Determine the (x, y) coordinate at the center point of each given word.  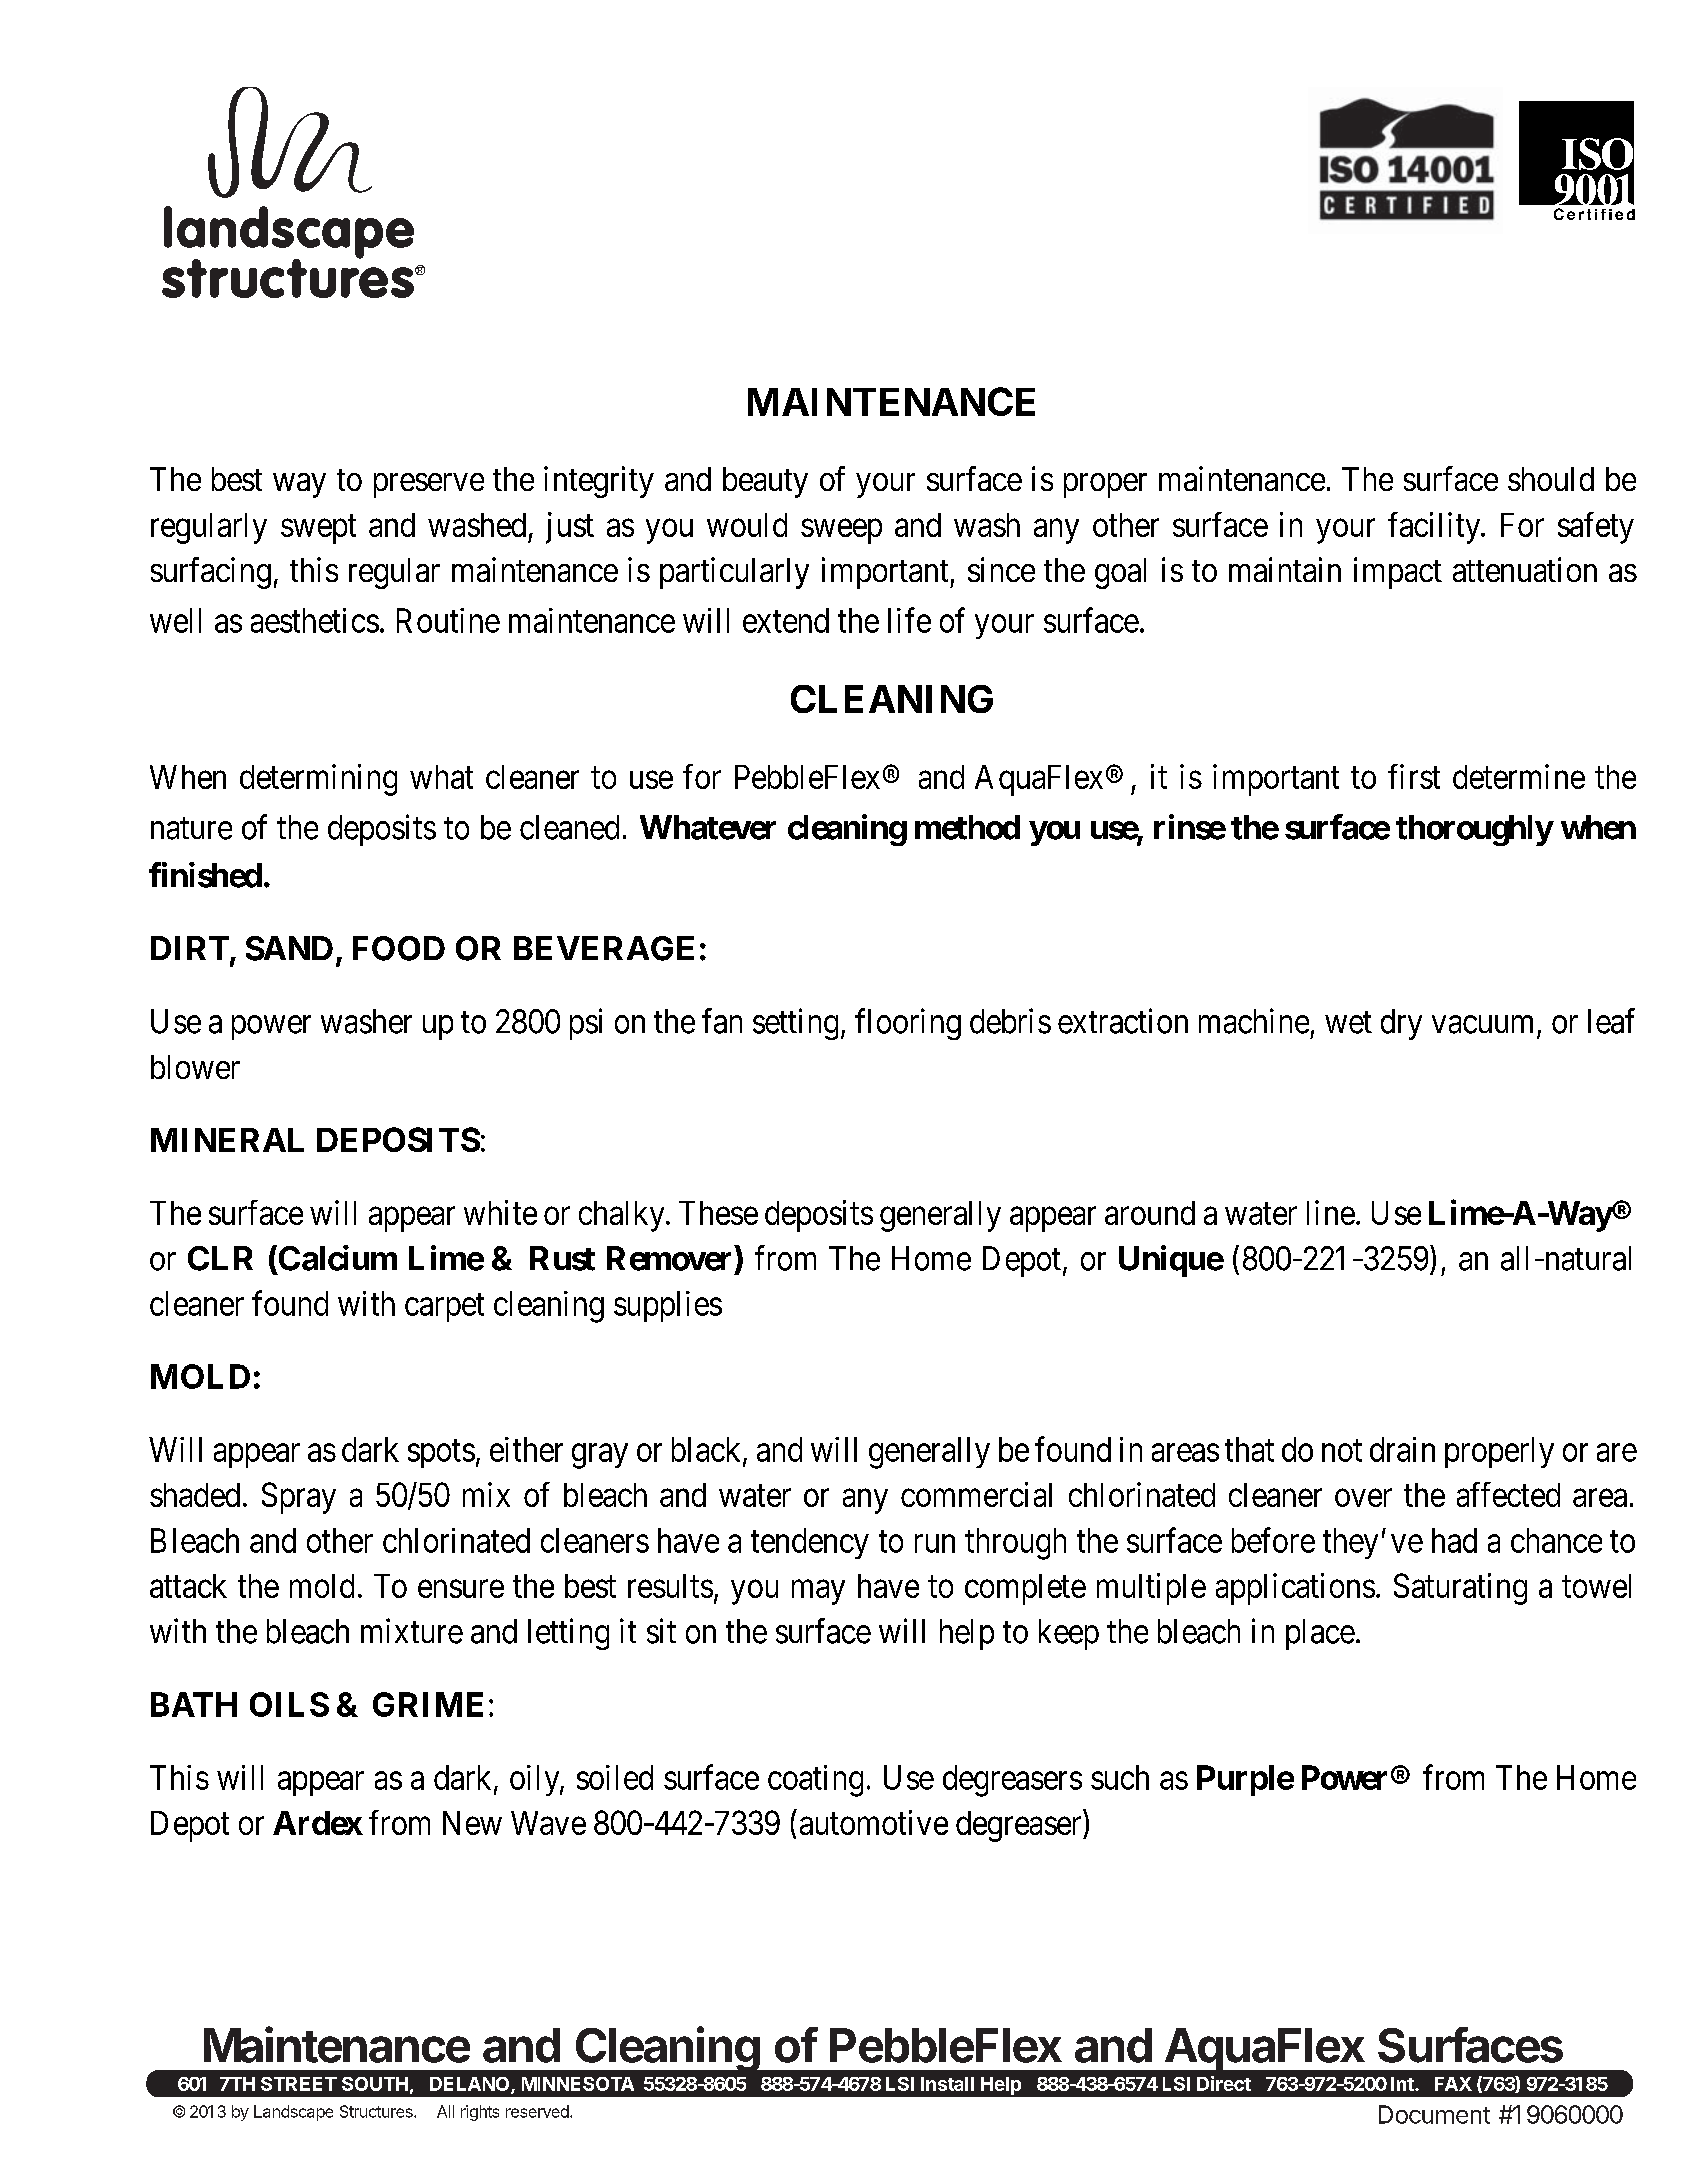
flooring (908, 1024)
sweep (841, 531)
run (935, 1544)
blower (195, 1067)
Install (947, 2084)
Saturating (1460, 1589)
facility (1435, 528)
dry (1401, 1024)
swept (318, 529)
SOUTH (375, 2084)
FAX (1453, 2084)
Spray (299, 1498)
